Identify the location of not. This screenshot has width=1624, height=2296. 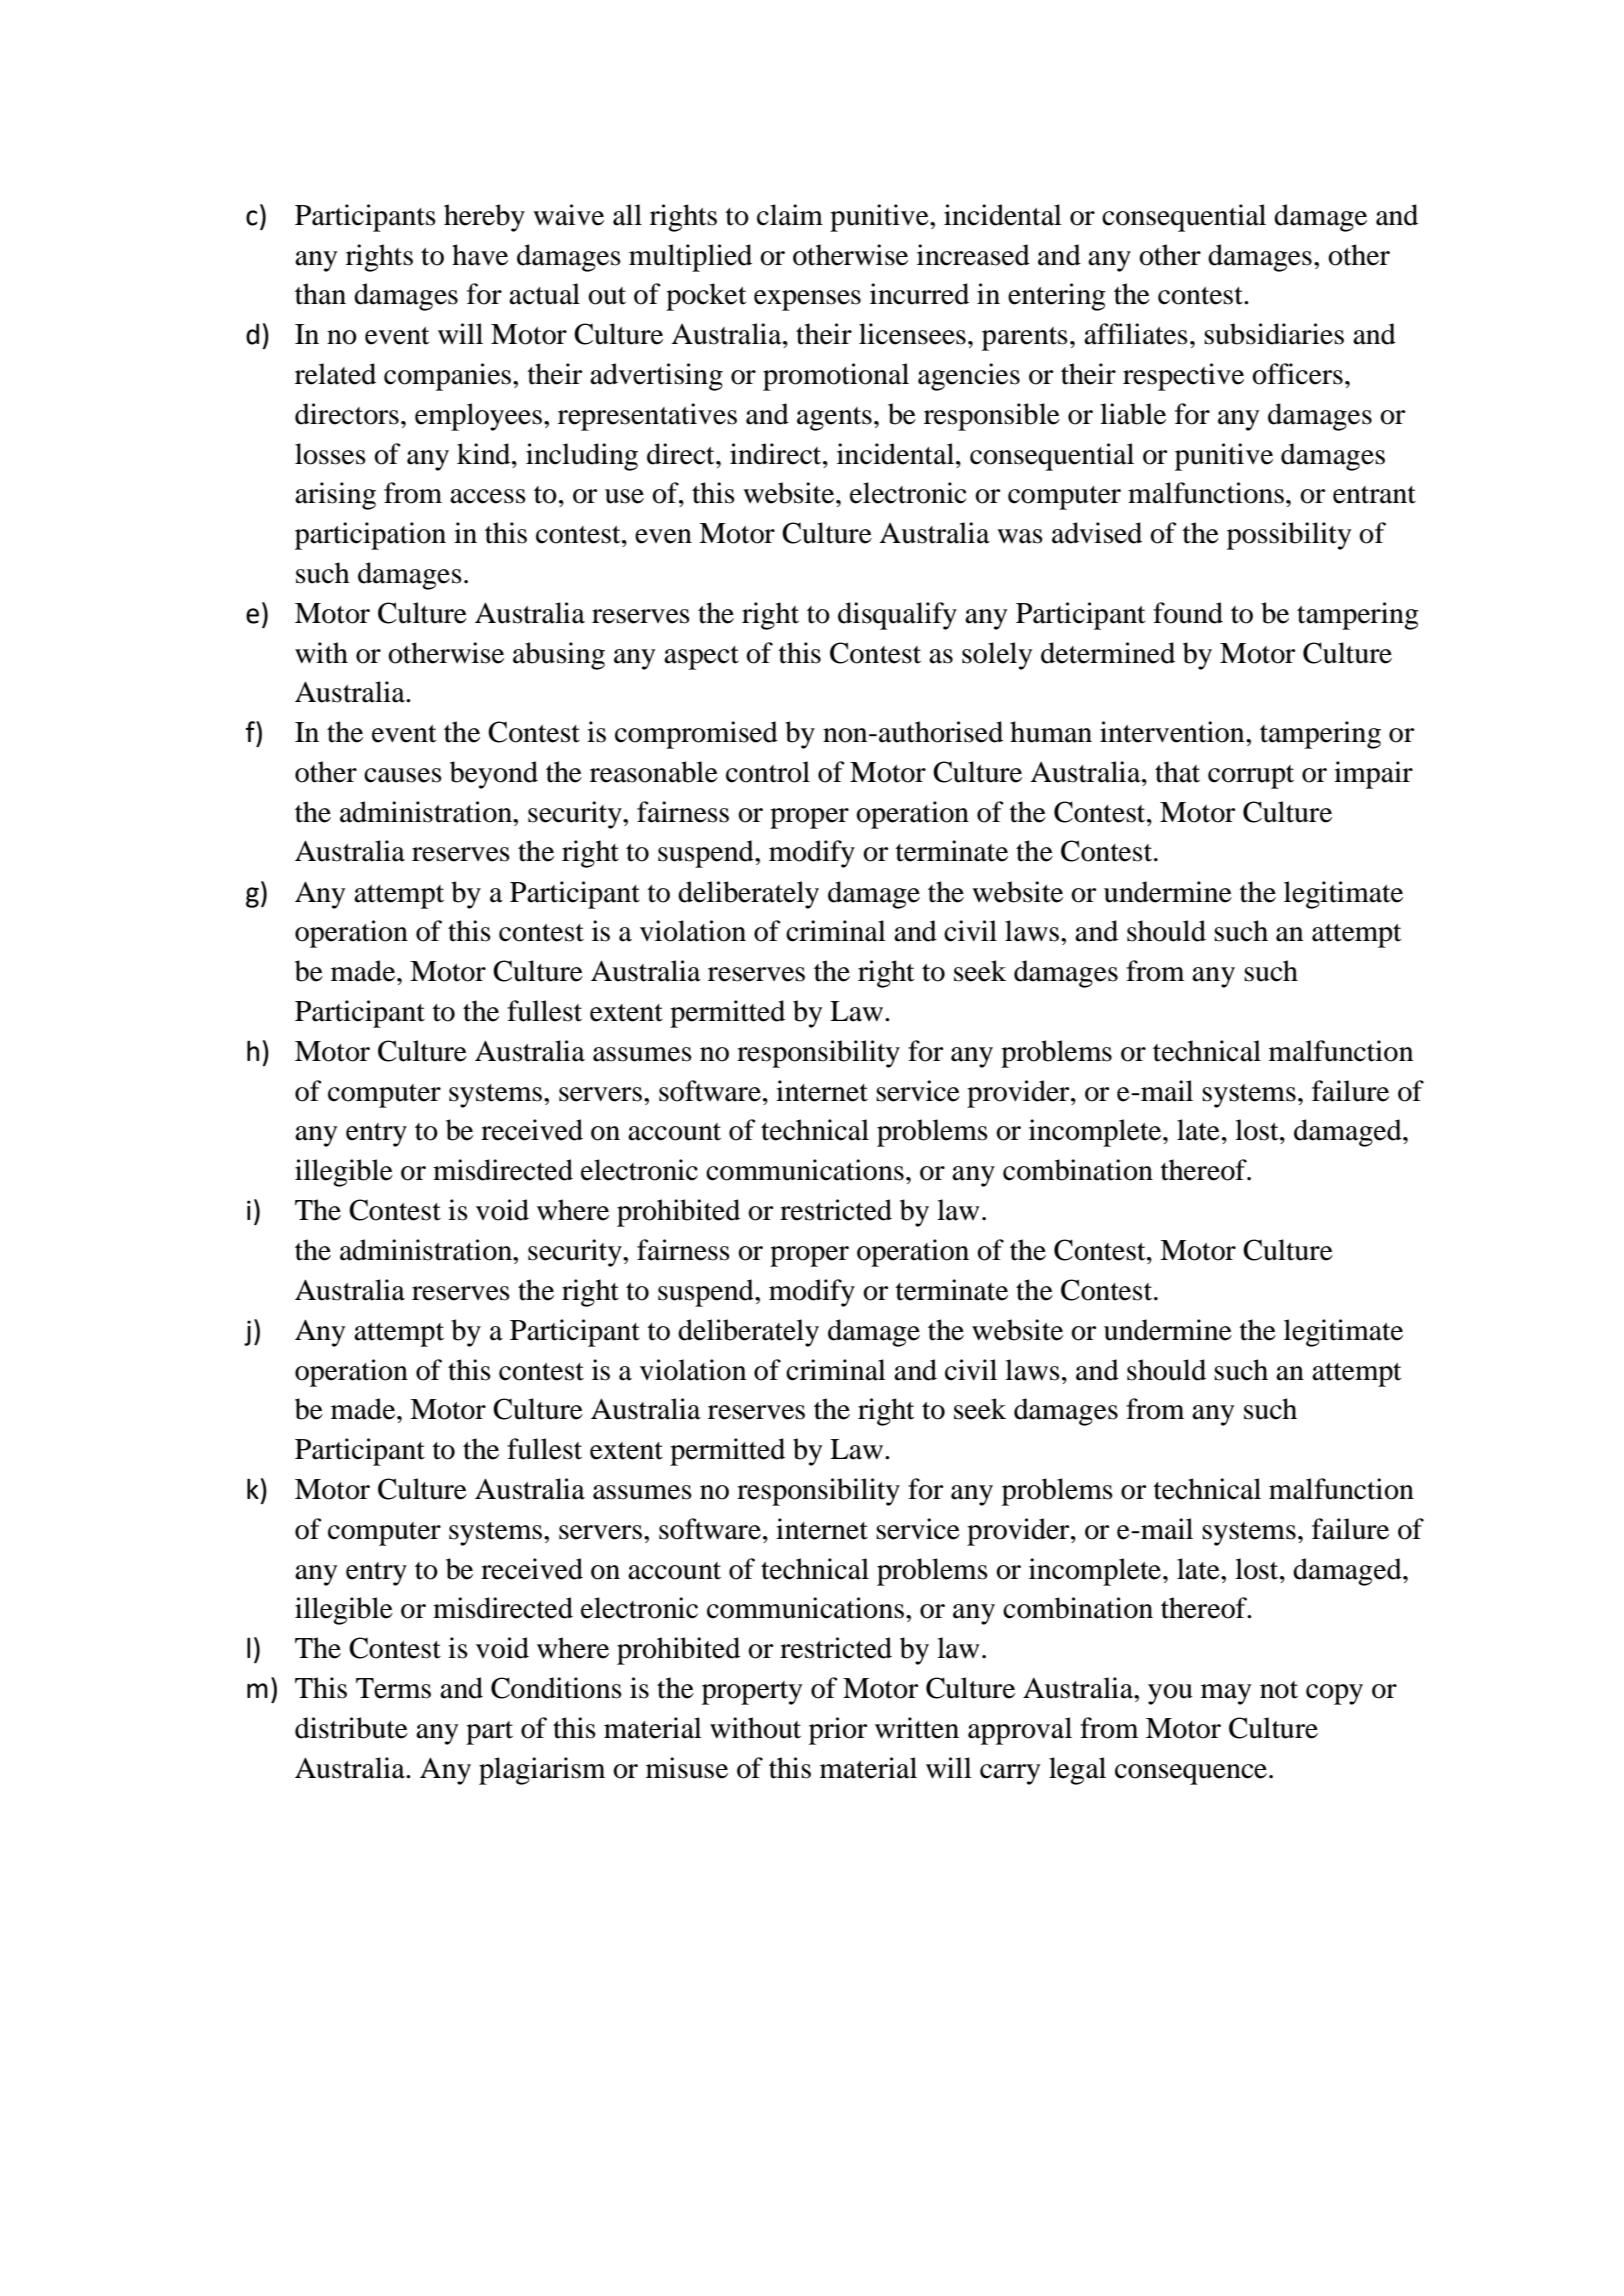
(1279, 1690).
